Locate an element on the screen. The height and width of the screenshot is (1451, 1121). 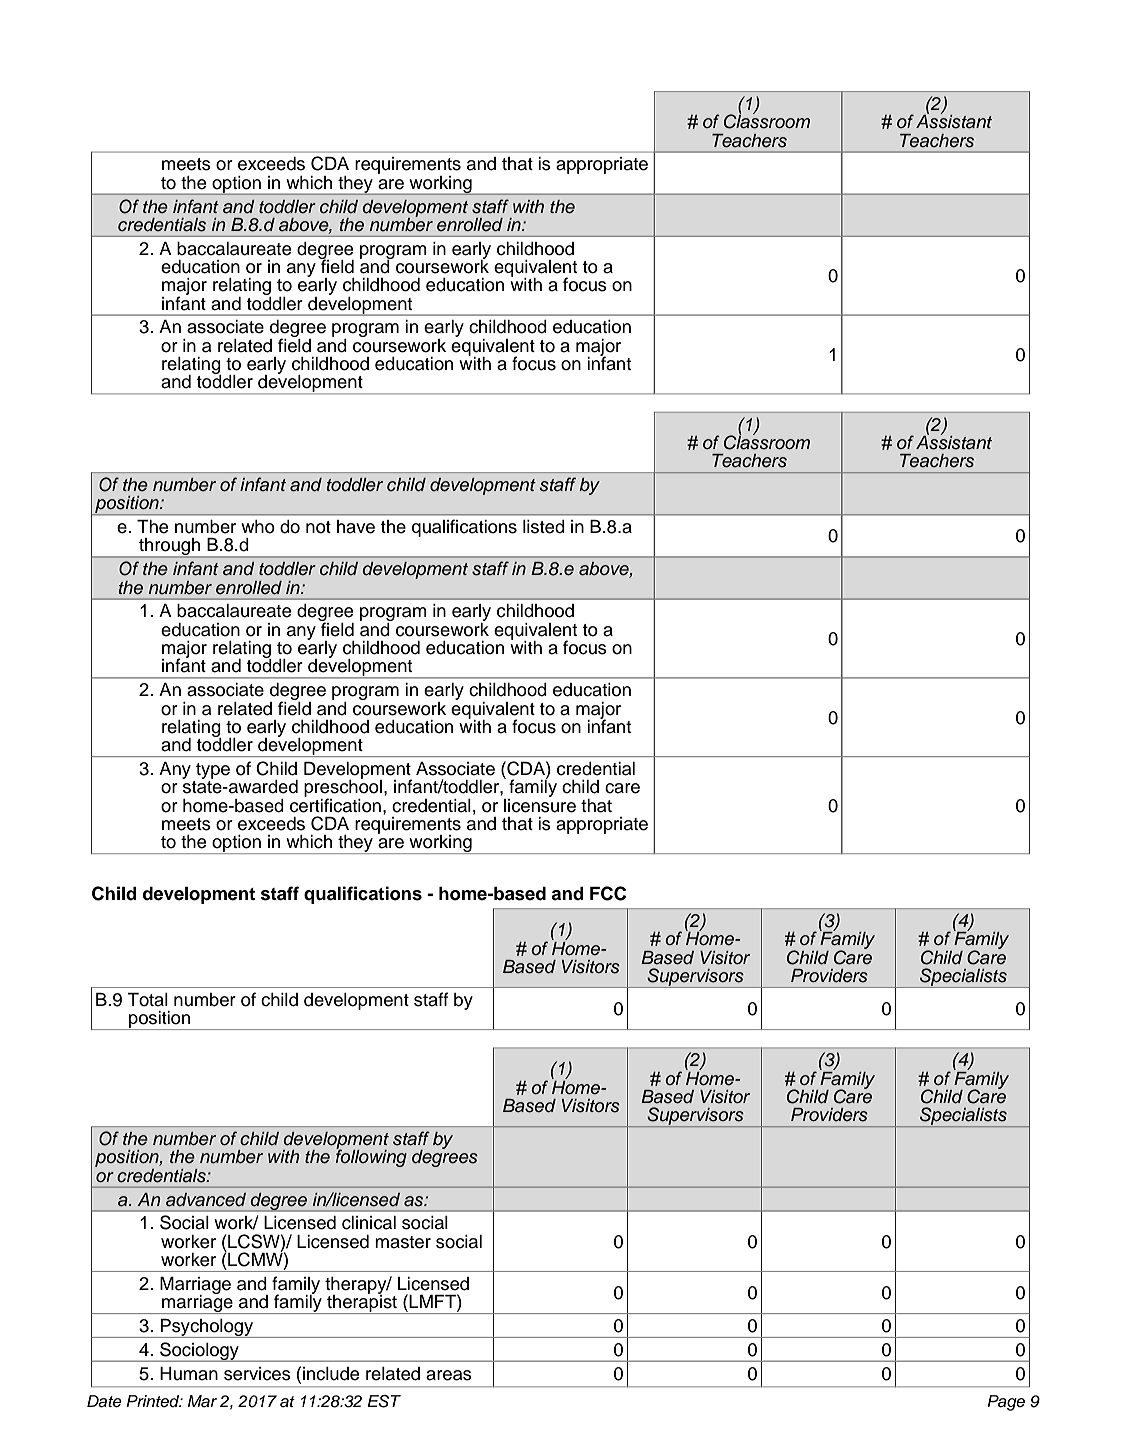
listed is located at coordinates (544, 527).
